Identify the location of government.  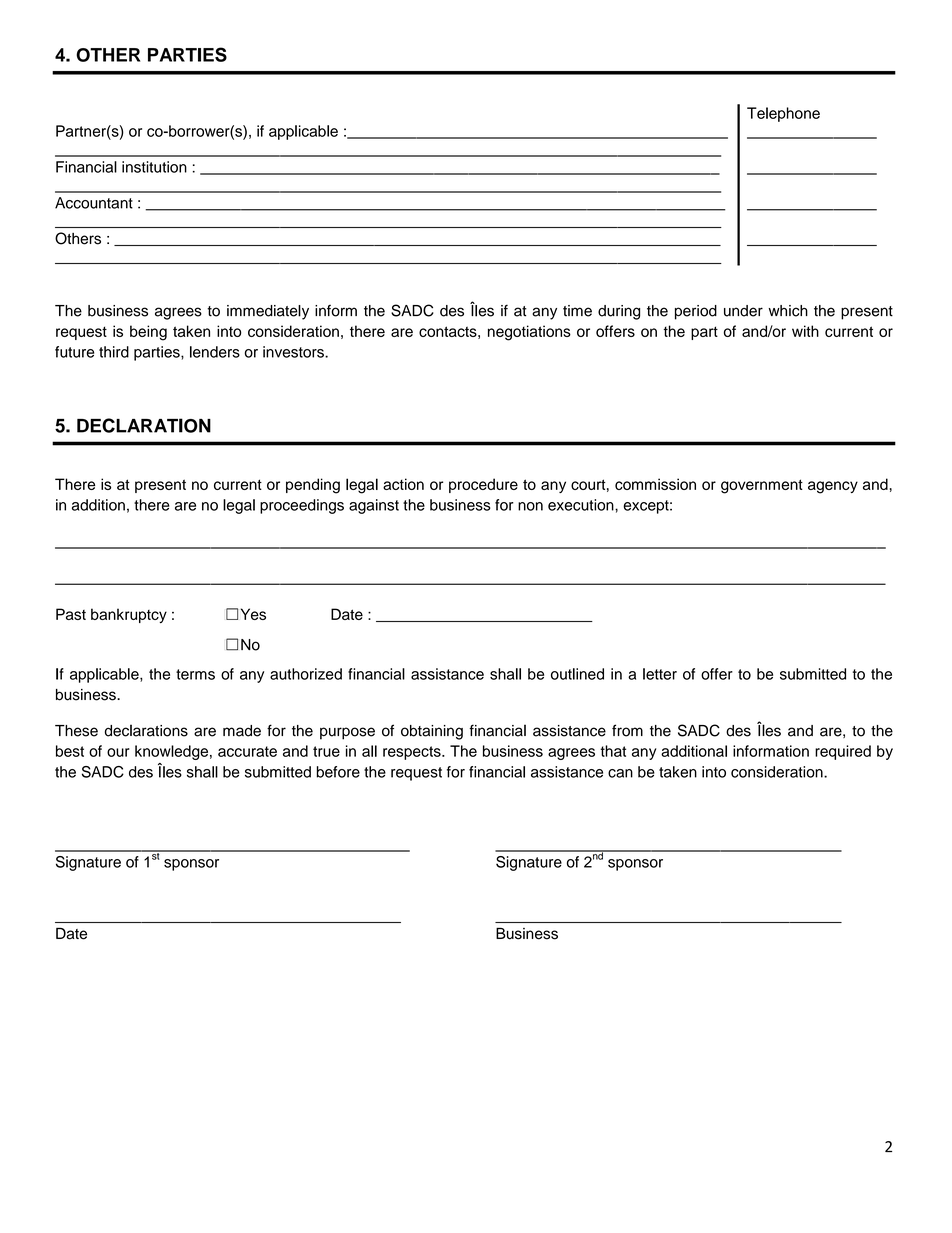
(762, 486).
